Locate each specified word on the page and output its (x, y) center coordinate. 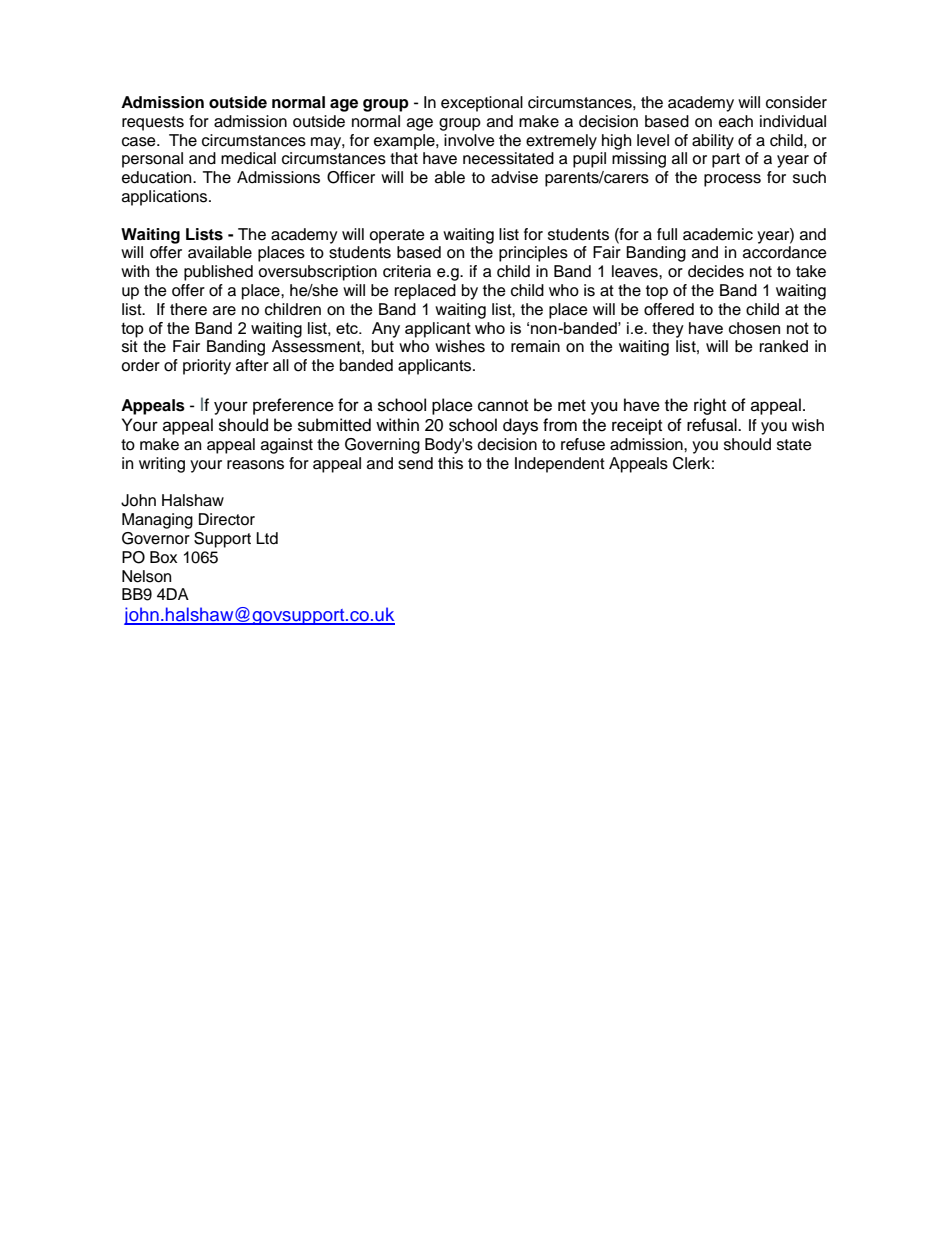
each (736, 121)
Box (164, 557)
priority (207, 367)
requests (153, 123)
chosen (754, 328)
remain (535, 346)
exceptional (482, 104)
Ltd (267, 538)
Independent (560, 465)
